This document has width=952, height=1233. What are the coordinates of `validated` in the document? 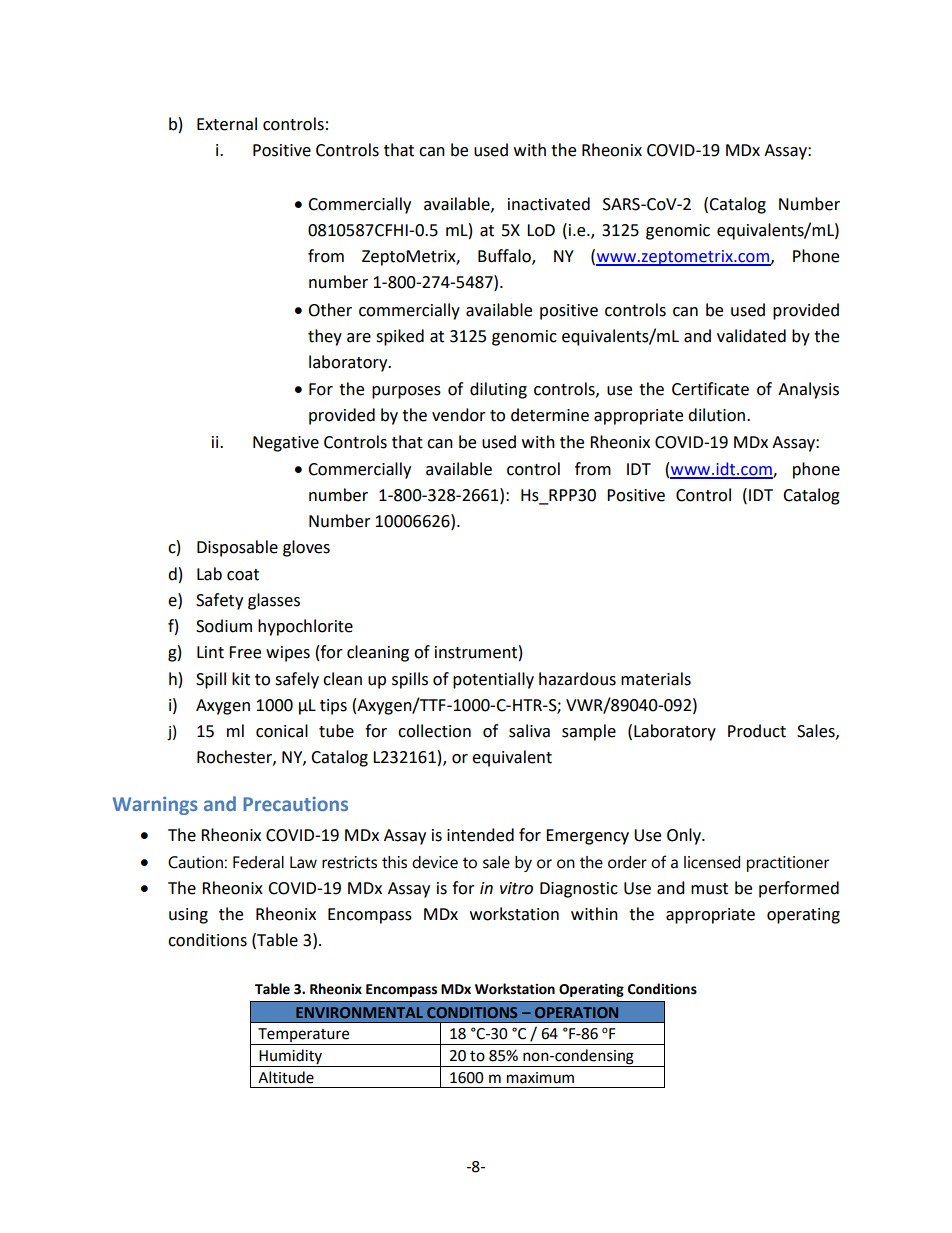 It's located at (751, 336).
